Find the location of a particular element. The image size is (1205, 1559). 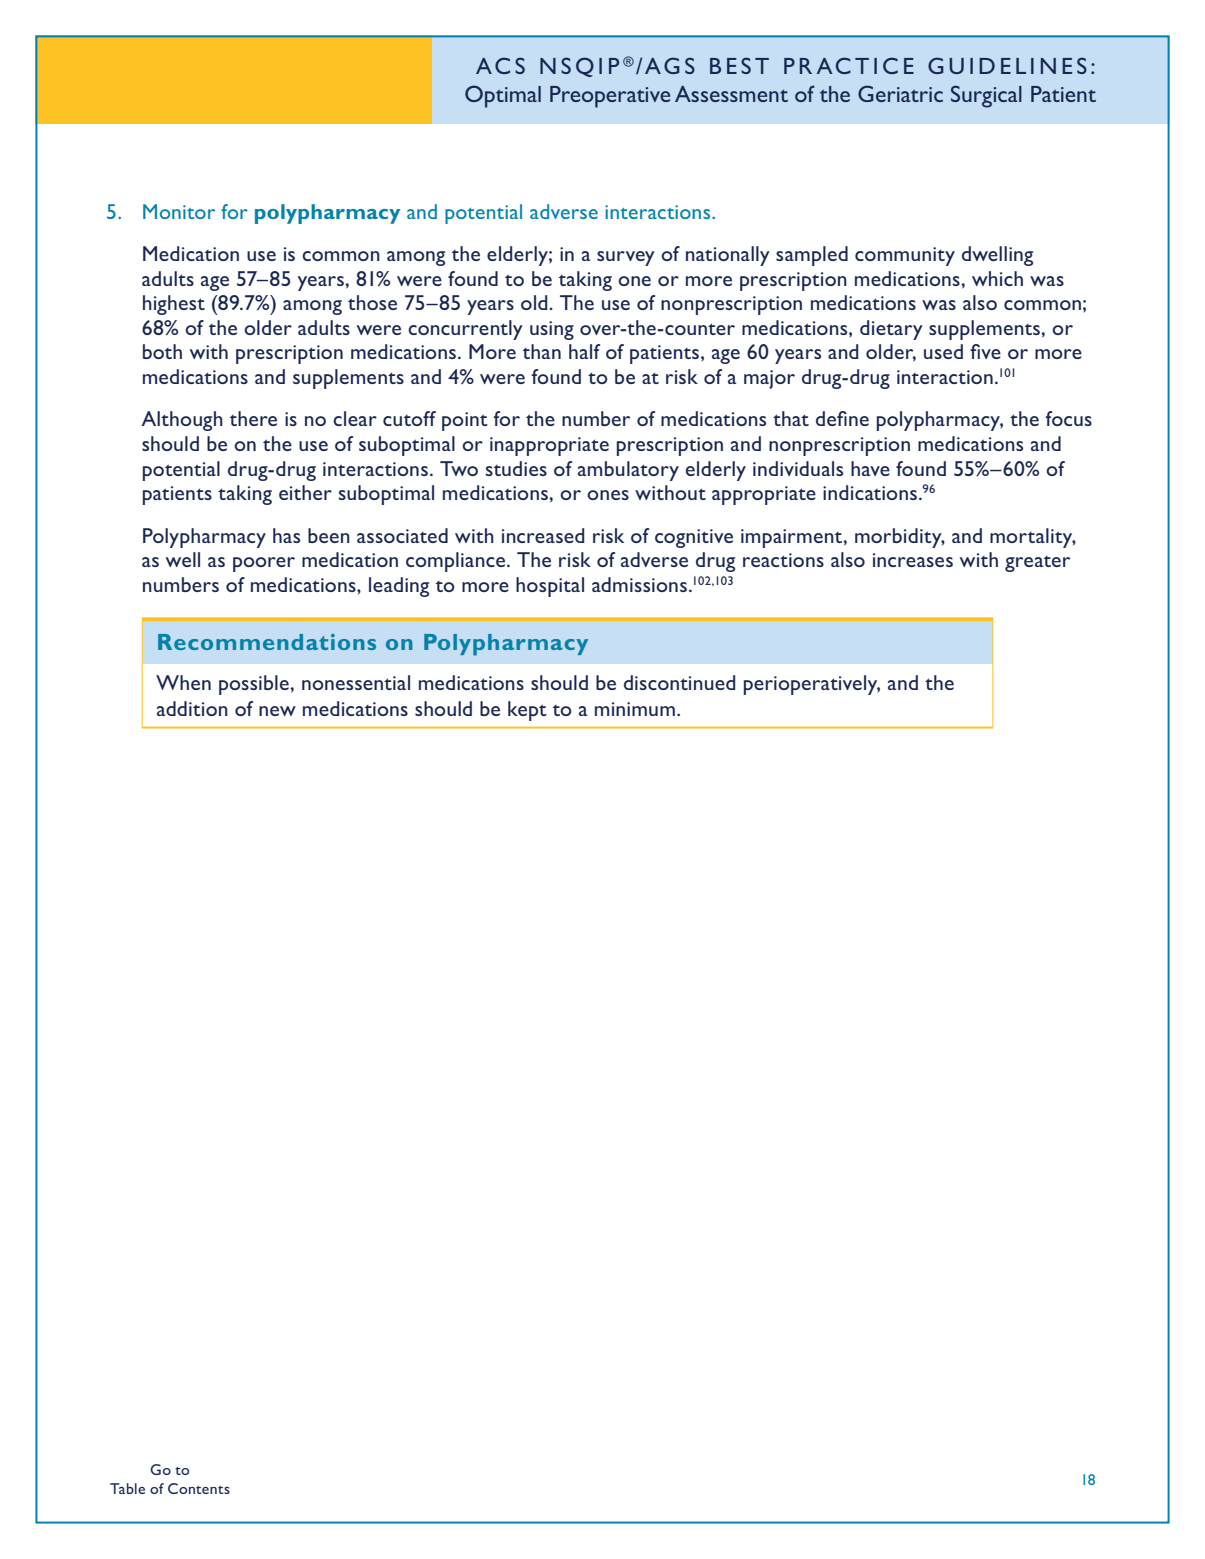

minimum is located at coordinates (635, 709).
